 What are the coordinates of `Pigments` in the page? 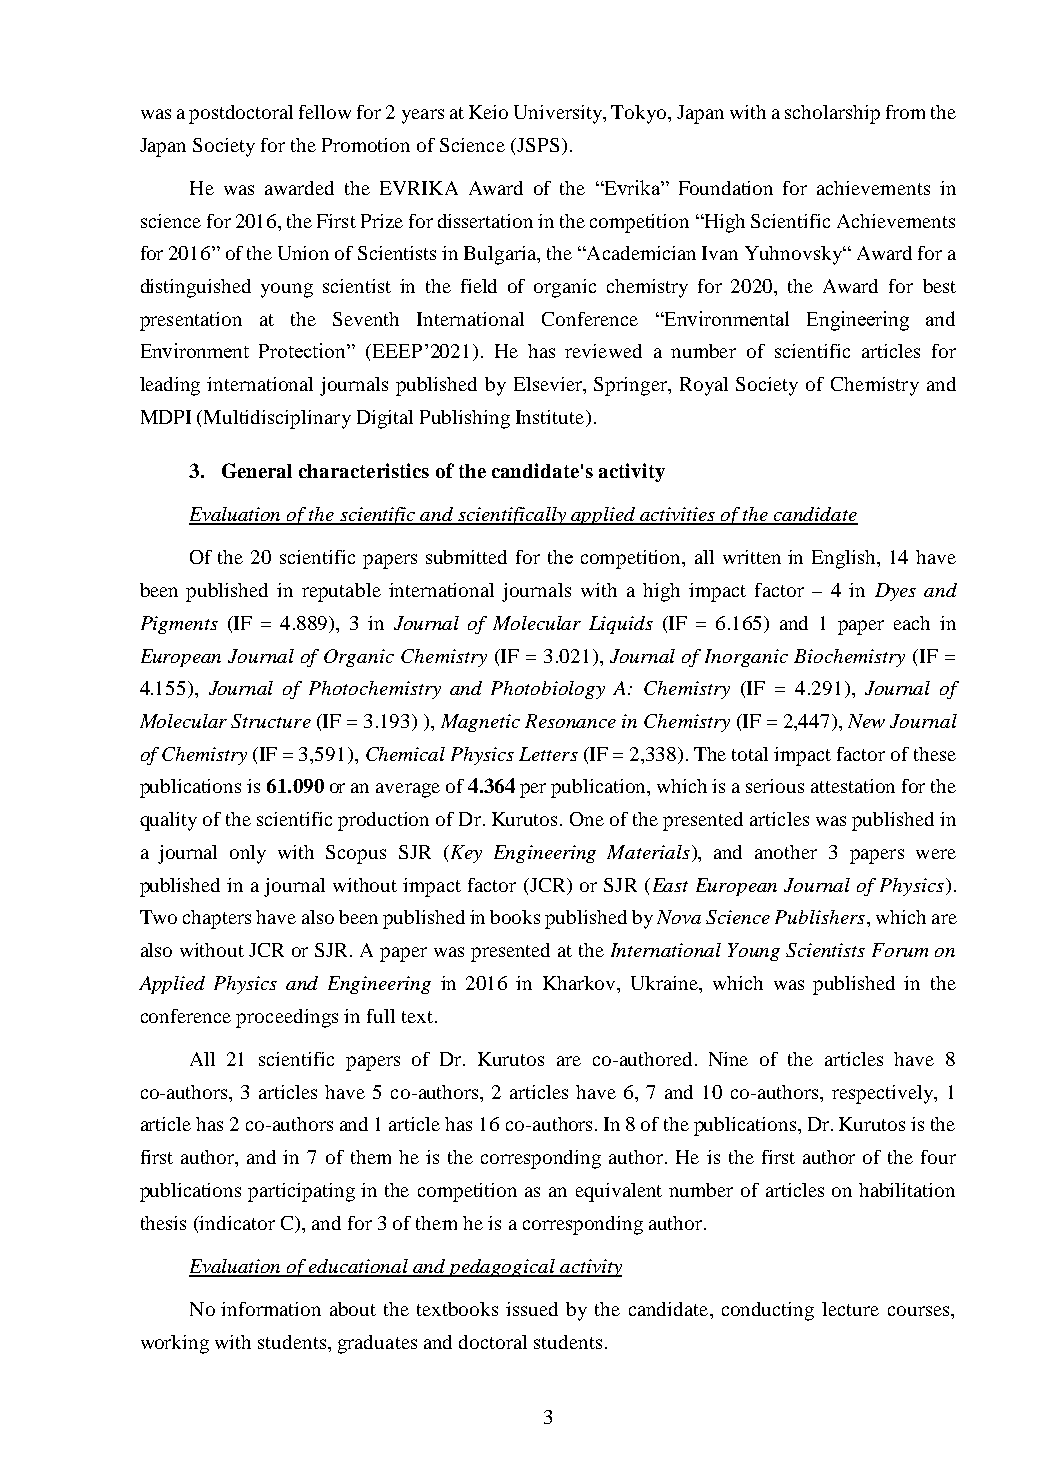 It's located at (179, 625).
